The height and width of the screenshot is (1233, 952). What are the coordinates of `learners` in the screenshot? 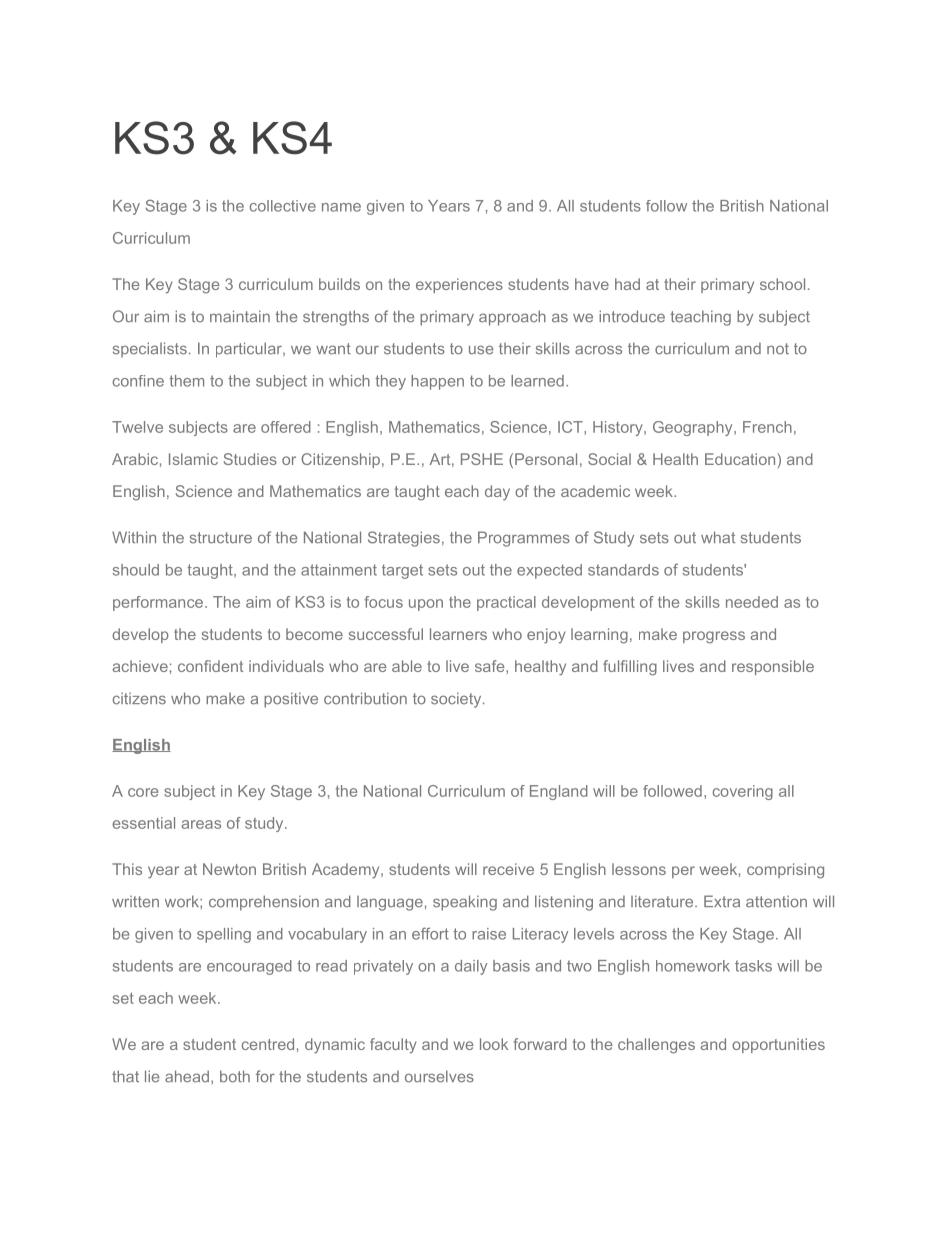 It's located at (458, 634).
